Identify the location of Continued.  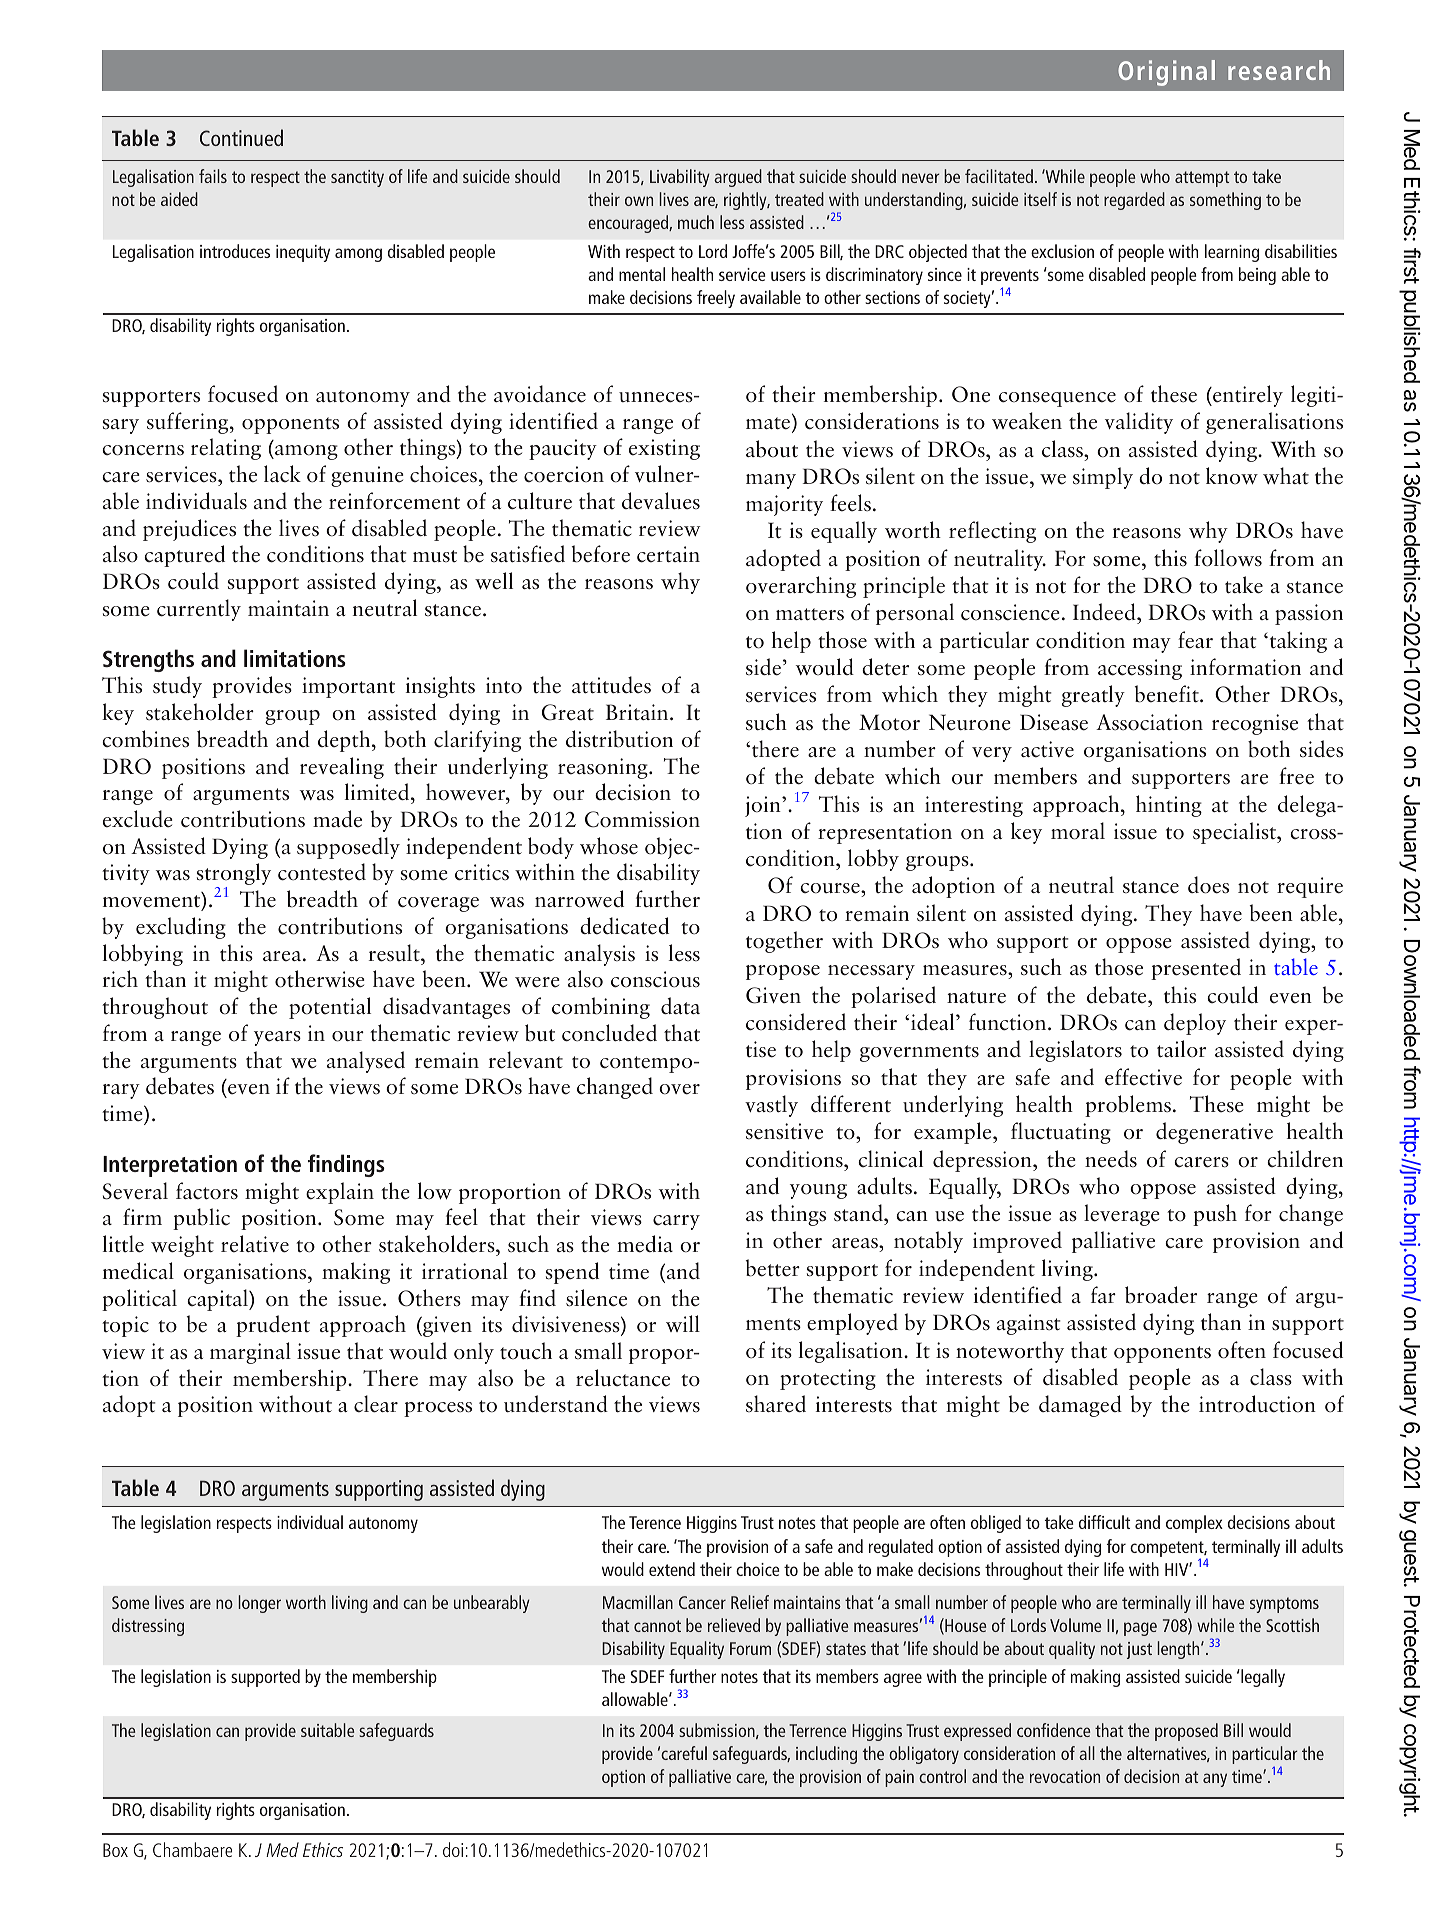
(241, 137).
